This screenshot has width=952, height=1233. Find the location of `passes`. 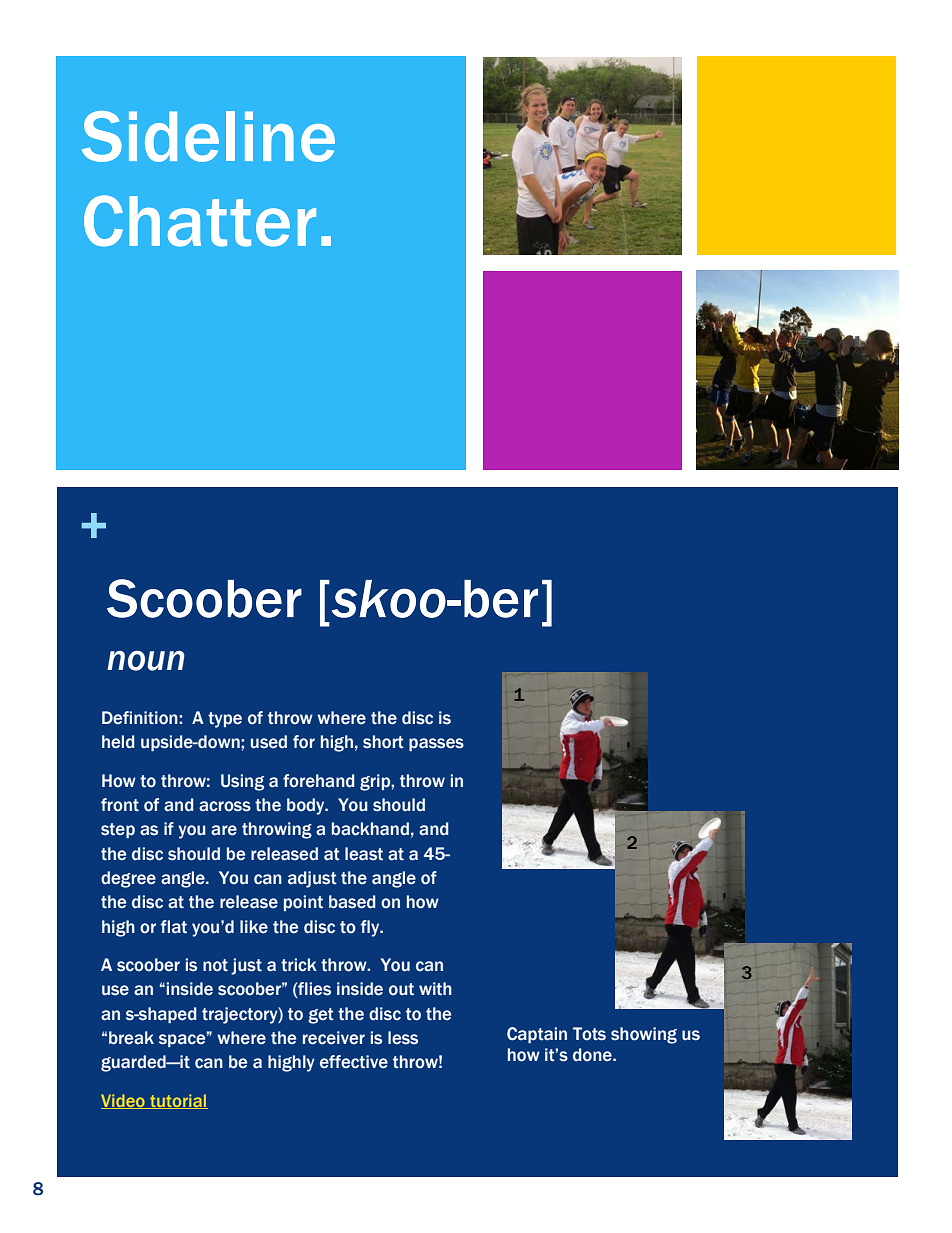

passes is located at coordinates (436, 744).
